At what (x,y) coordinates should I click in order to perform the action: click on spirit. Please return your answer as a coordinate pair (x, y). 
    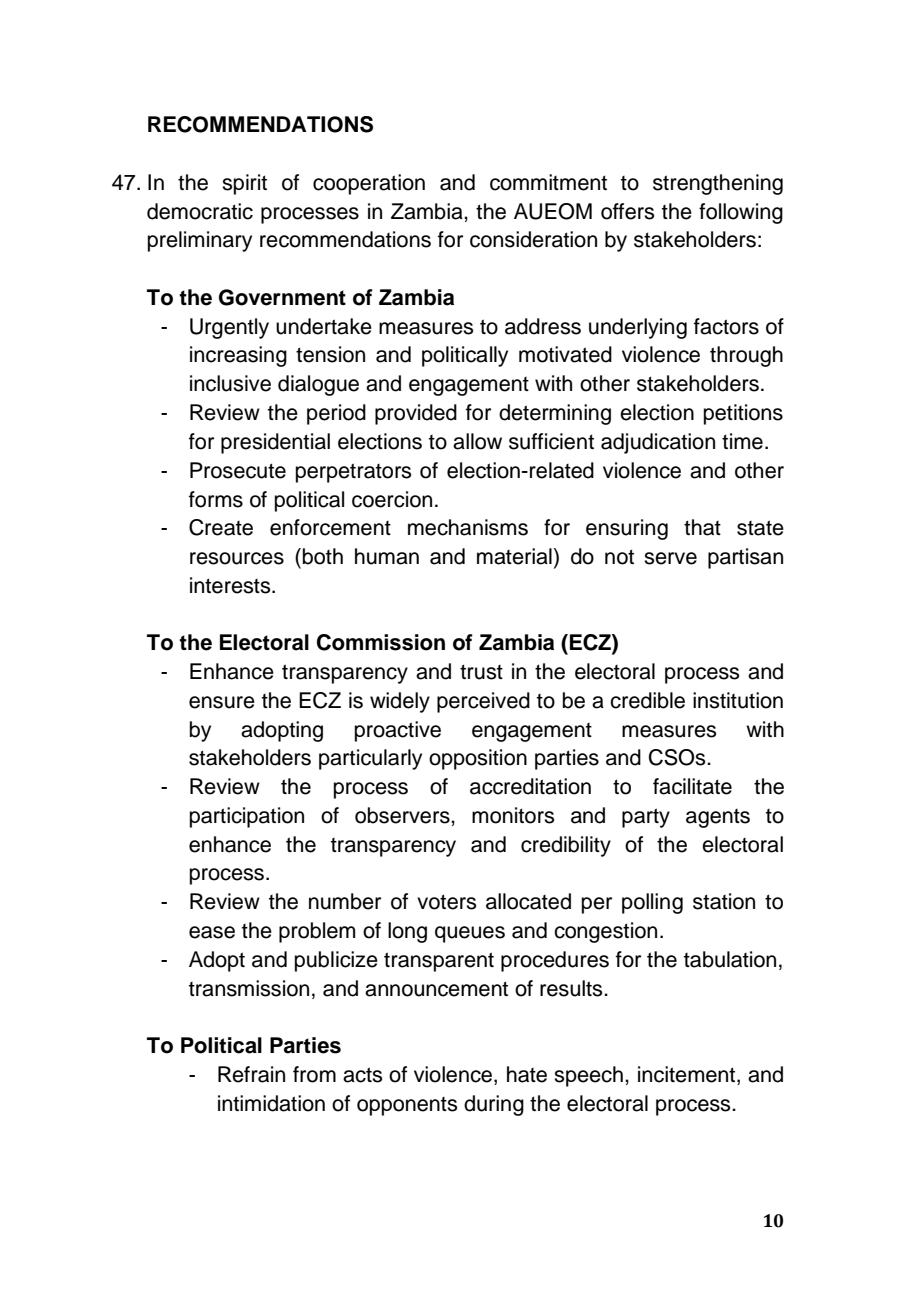
    Looking at the image, I should click on (244, 184).
